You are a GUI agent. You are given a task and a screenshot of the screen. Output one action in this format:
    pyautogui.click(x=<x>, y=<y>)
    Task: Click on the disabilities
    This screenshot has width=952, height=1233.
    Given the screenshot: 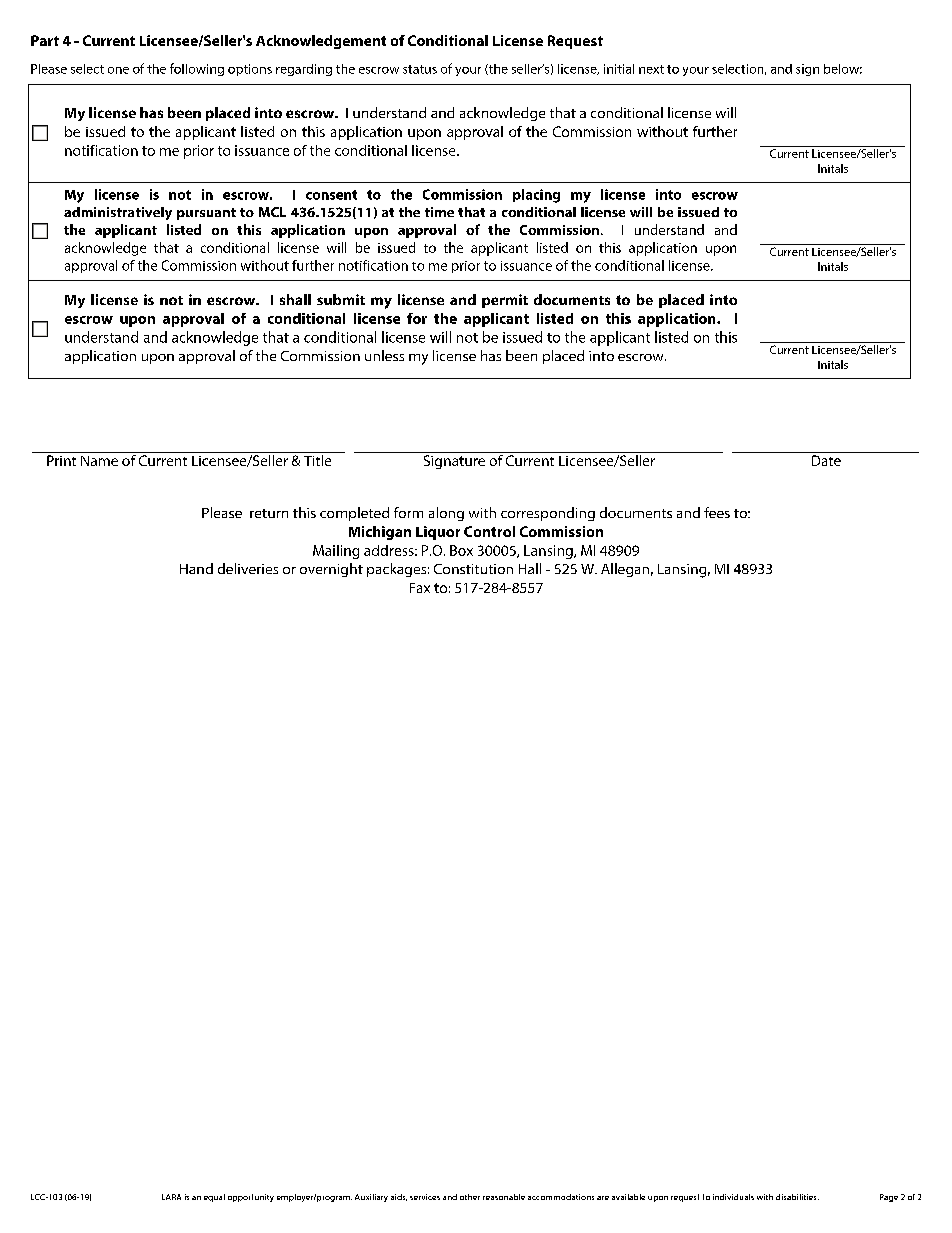 What is the action you would take?
    pyautogui.click(x=797, y=1197)
